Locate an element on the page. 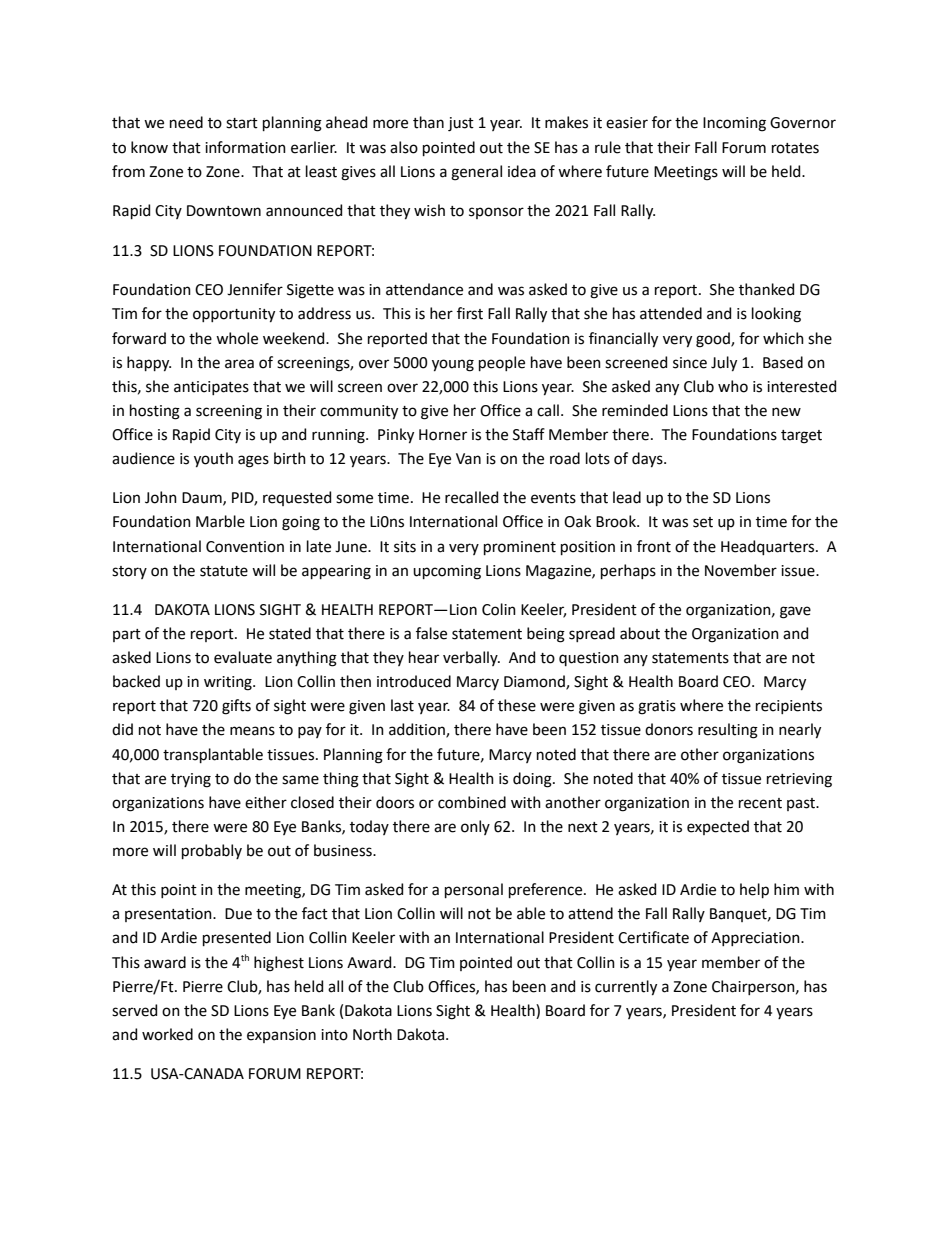 This document has width=952, height=1233. general is located at coordinates (476, 173).
